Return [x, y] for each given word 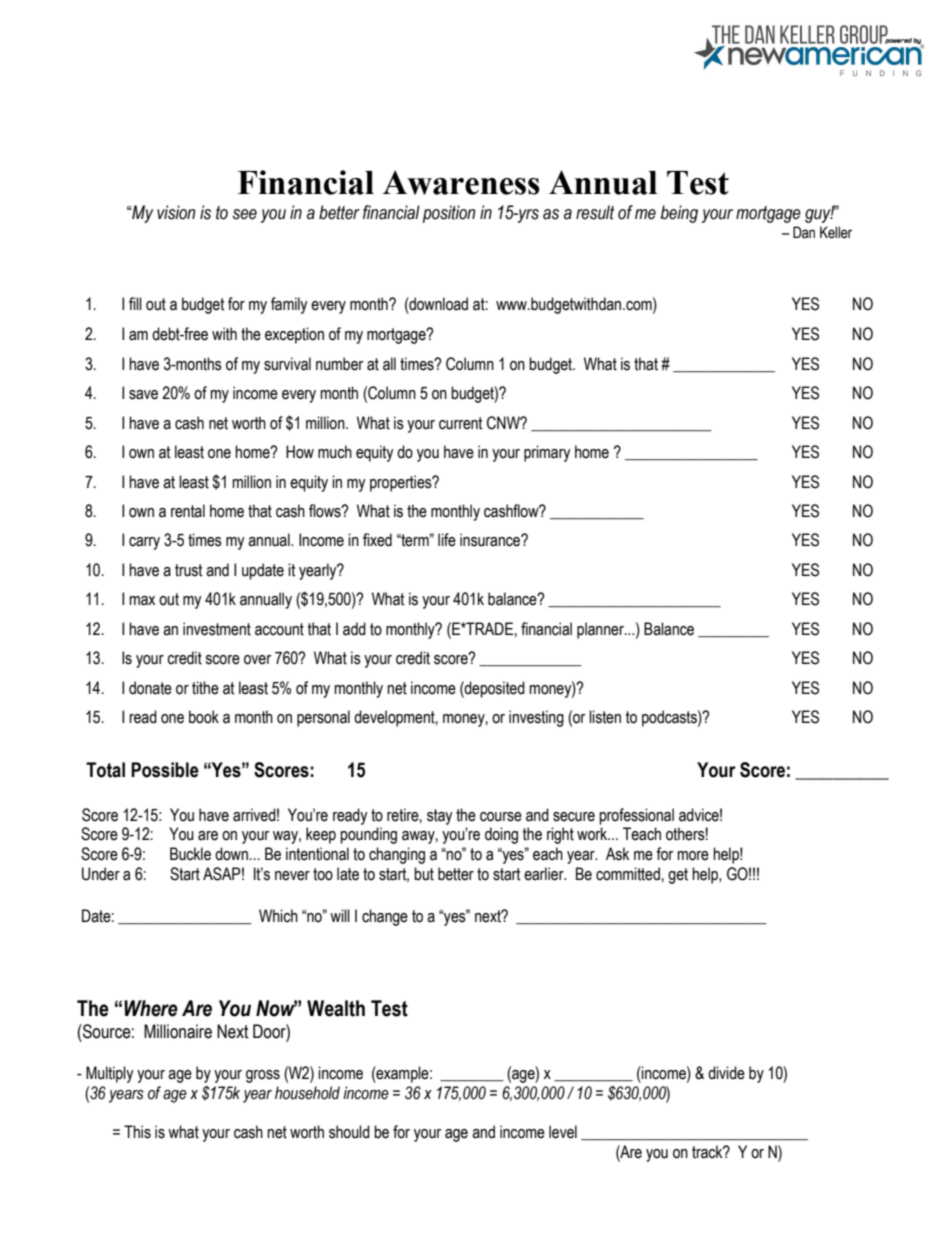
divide [726, 1073]
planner [601, 630]
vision [176, 212]
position [449, 214]
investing [536, 718]
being [679, 214]
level [563, 1132]
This [137, 1132]
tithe [205, 688]
